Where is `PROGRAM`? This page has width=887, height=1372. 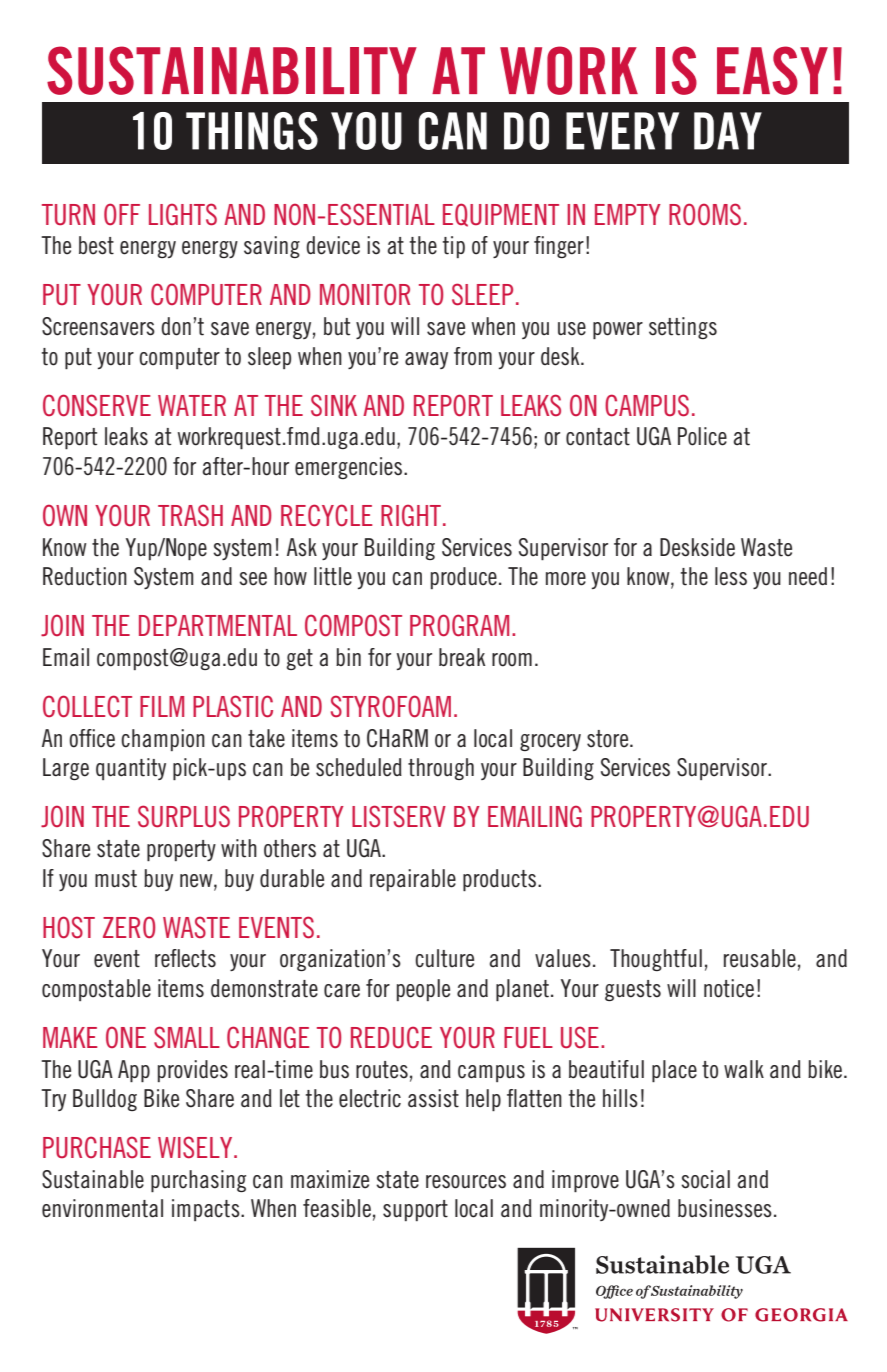 PROGRAM is located at coordinates (459, 625).
